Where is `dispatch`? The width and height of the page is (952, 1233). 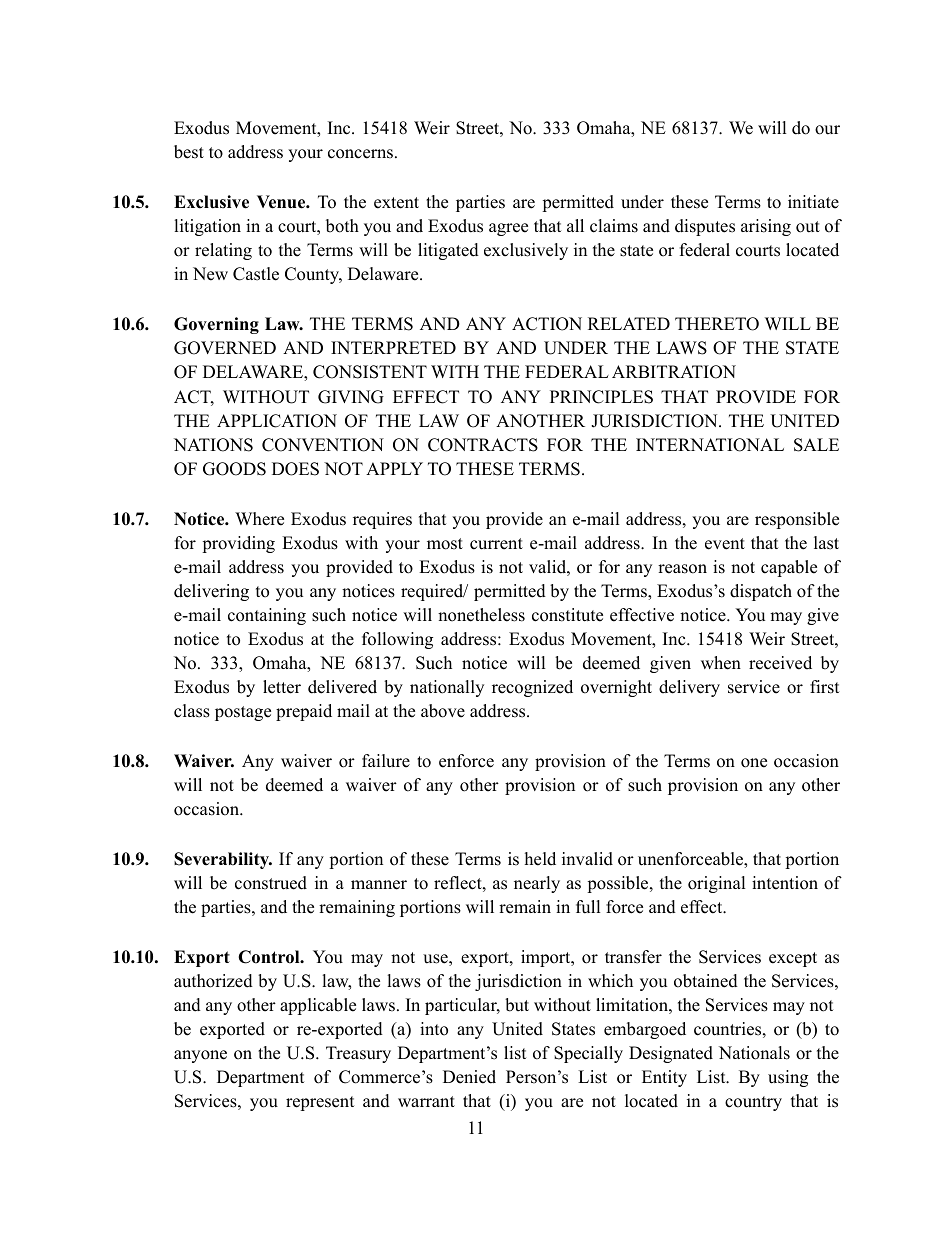
dispatch is located at coordinates (761, 592).
